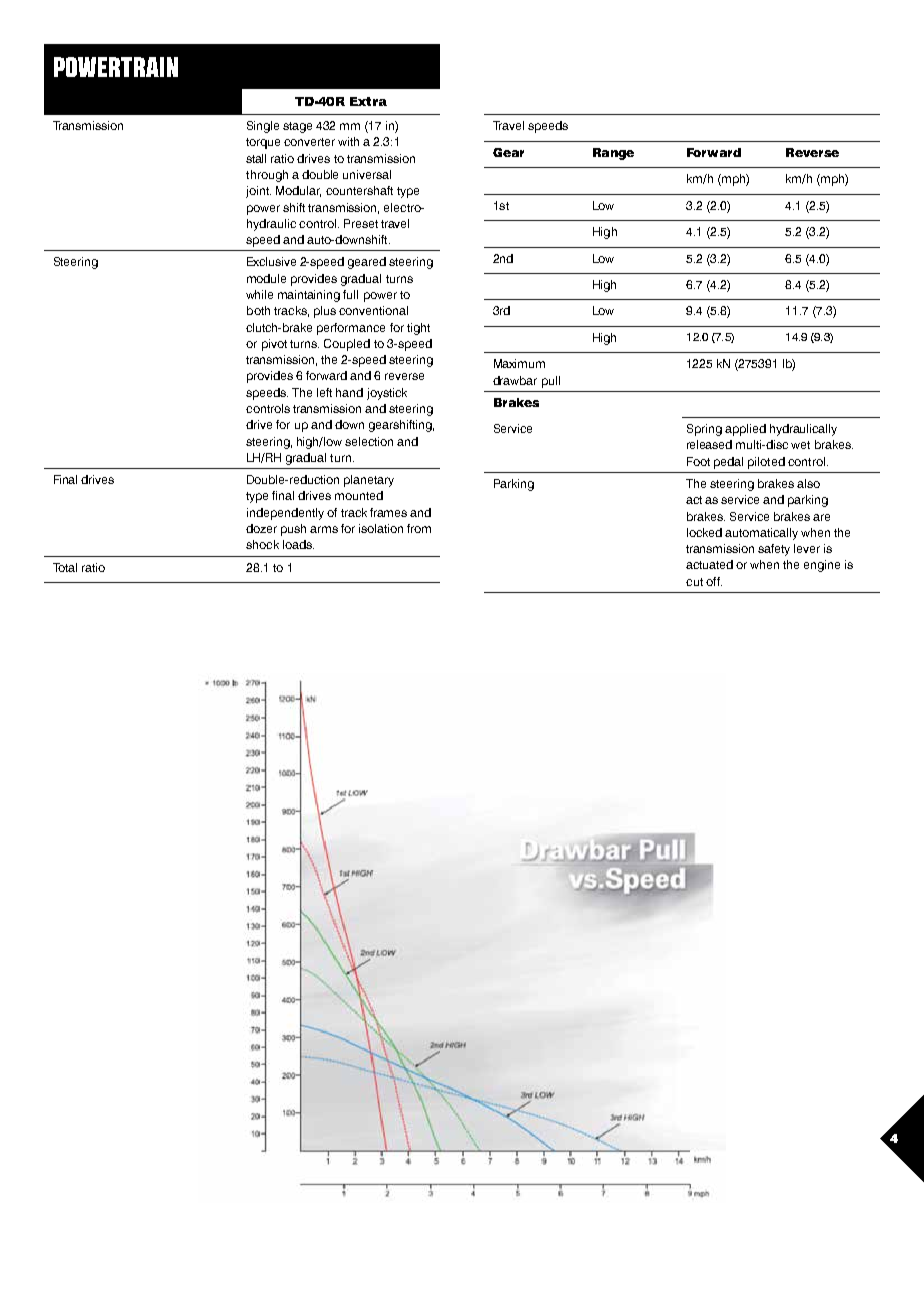 This screenshot has width=924, height=1308. What do you see at coordinates (551, 382) in the screenshot?
I see `pull` at bounding box center [551, 382].
